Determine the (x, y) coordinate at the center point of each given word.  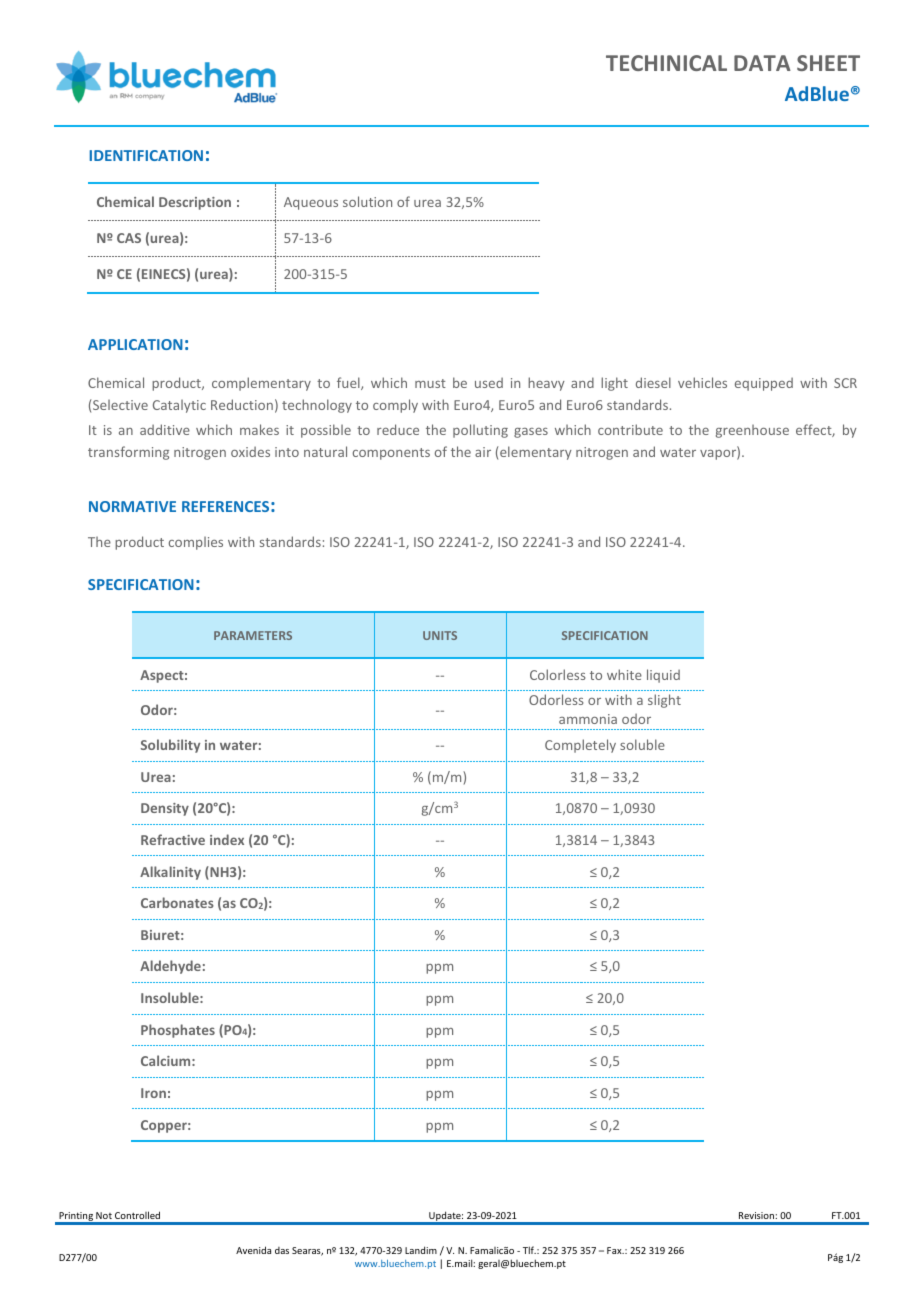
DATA (762, 63)
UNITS (440, 635)
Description (195, 203)
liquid (663, 676)
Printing (76, 1218)
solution (367, 201)
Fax (615, 1250)
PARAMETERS (253, 635)
